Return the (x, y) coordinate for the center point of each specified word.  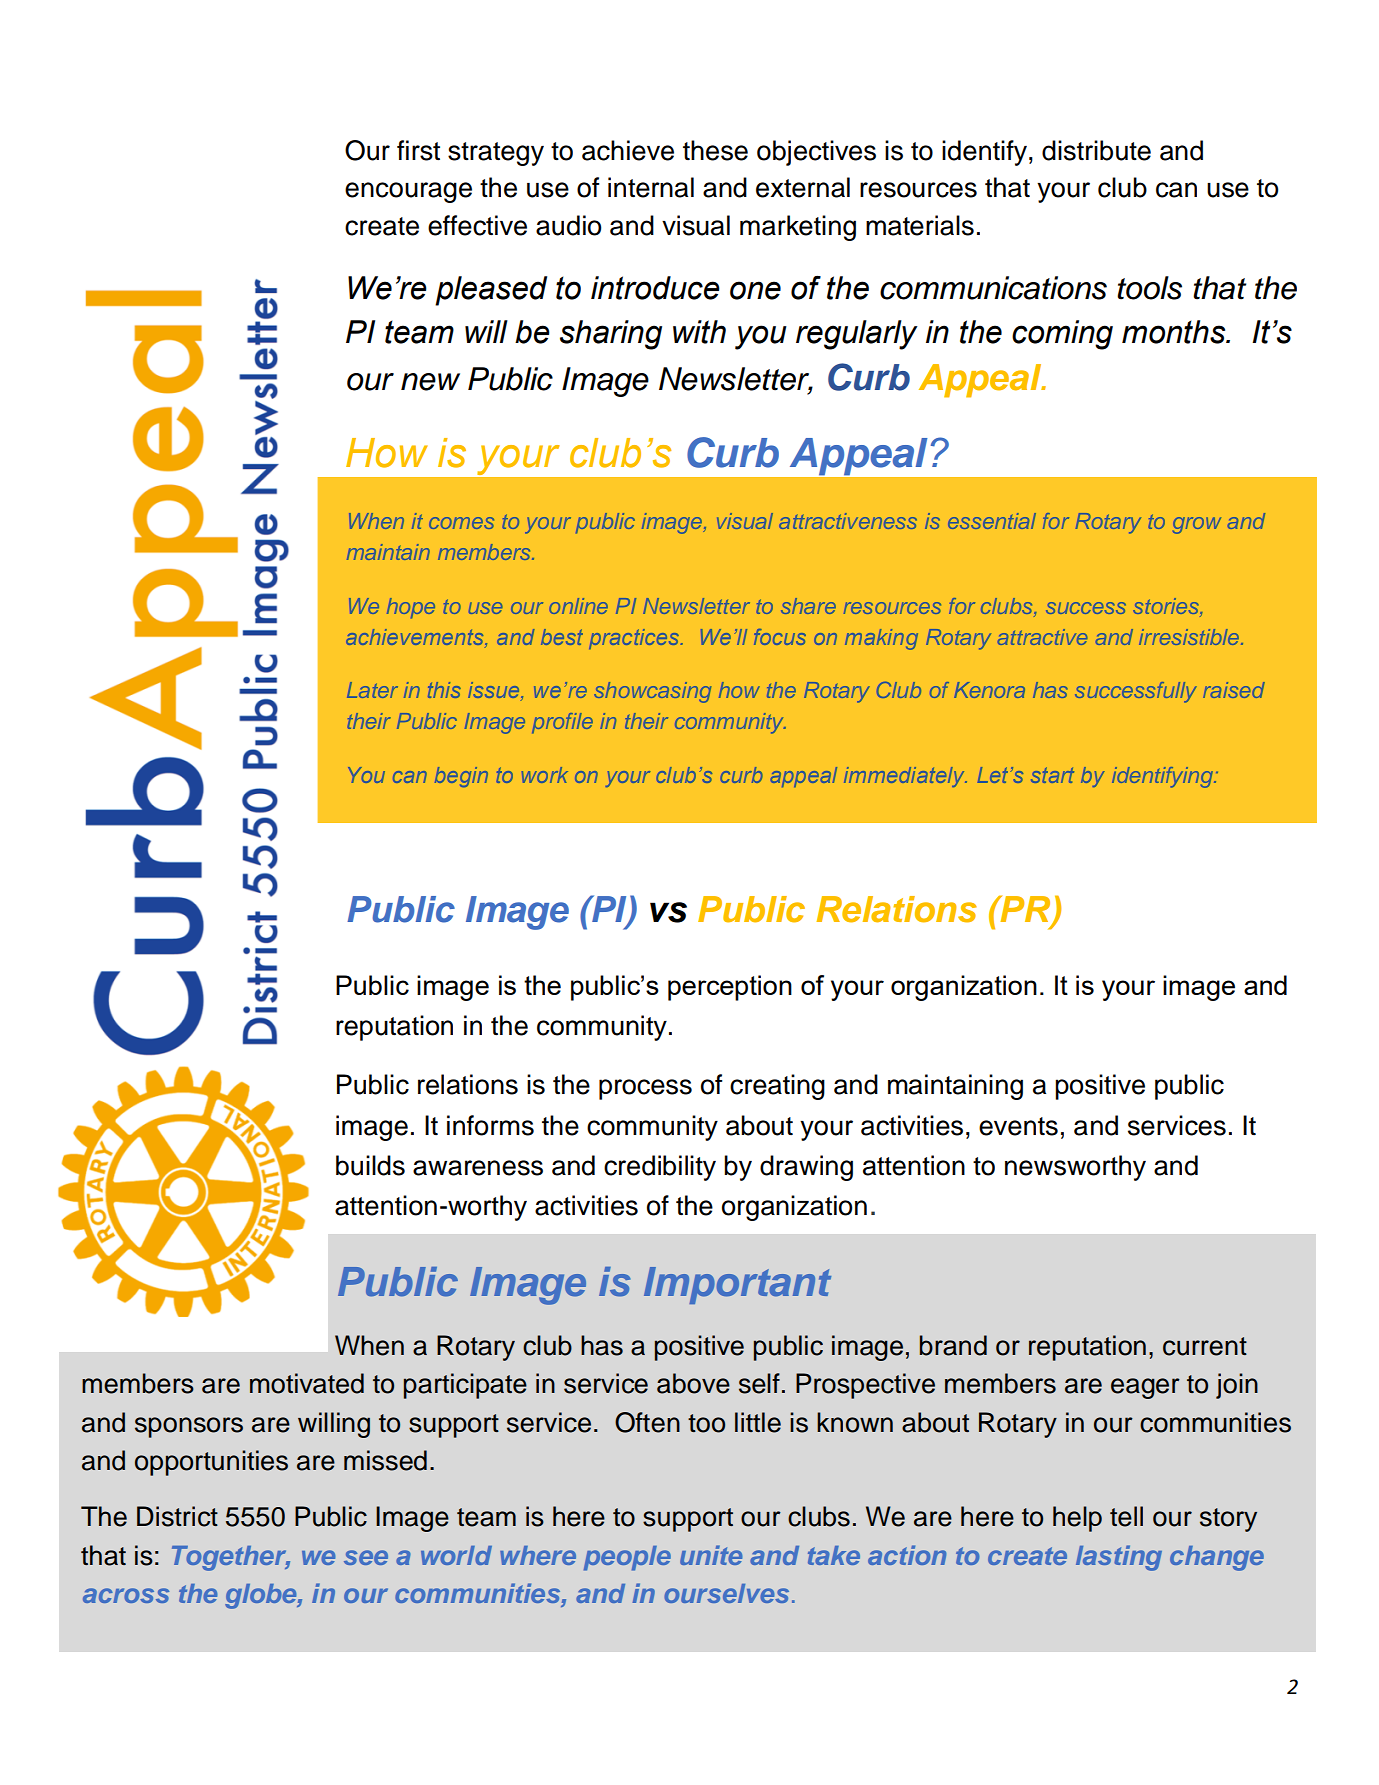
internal (651, 187)
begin (461, 777)
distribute (1096, 150)
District (177, 1516)
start (1052, 775)
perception (730, 988)
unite (711, 1555)
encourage (408, 192)
